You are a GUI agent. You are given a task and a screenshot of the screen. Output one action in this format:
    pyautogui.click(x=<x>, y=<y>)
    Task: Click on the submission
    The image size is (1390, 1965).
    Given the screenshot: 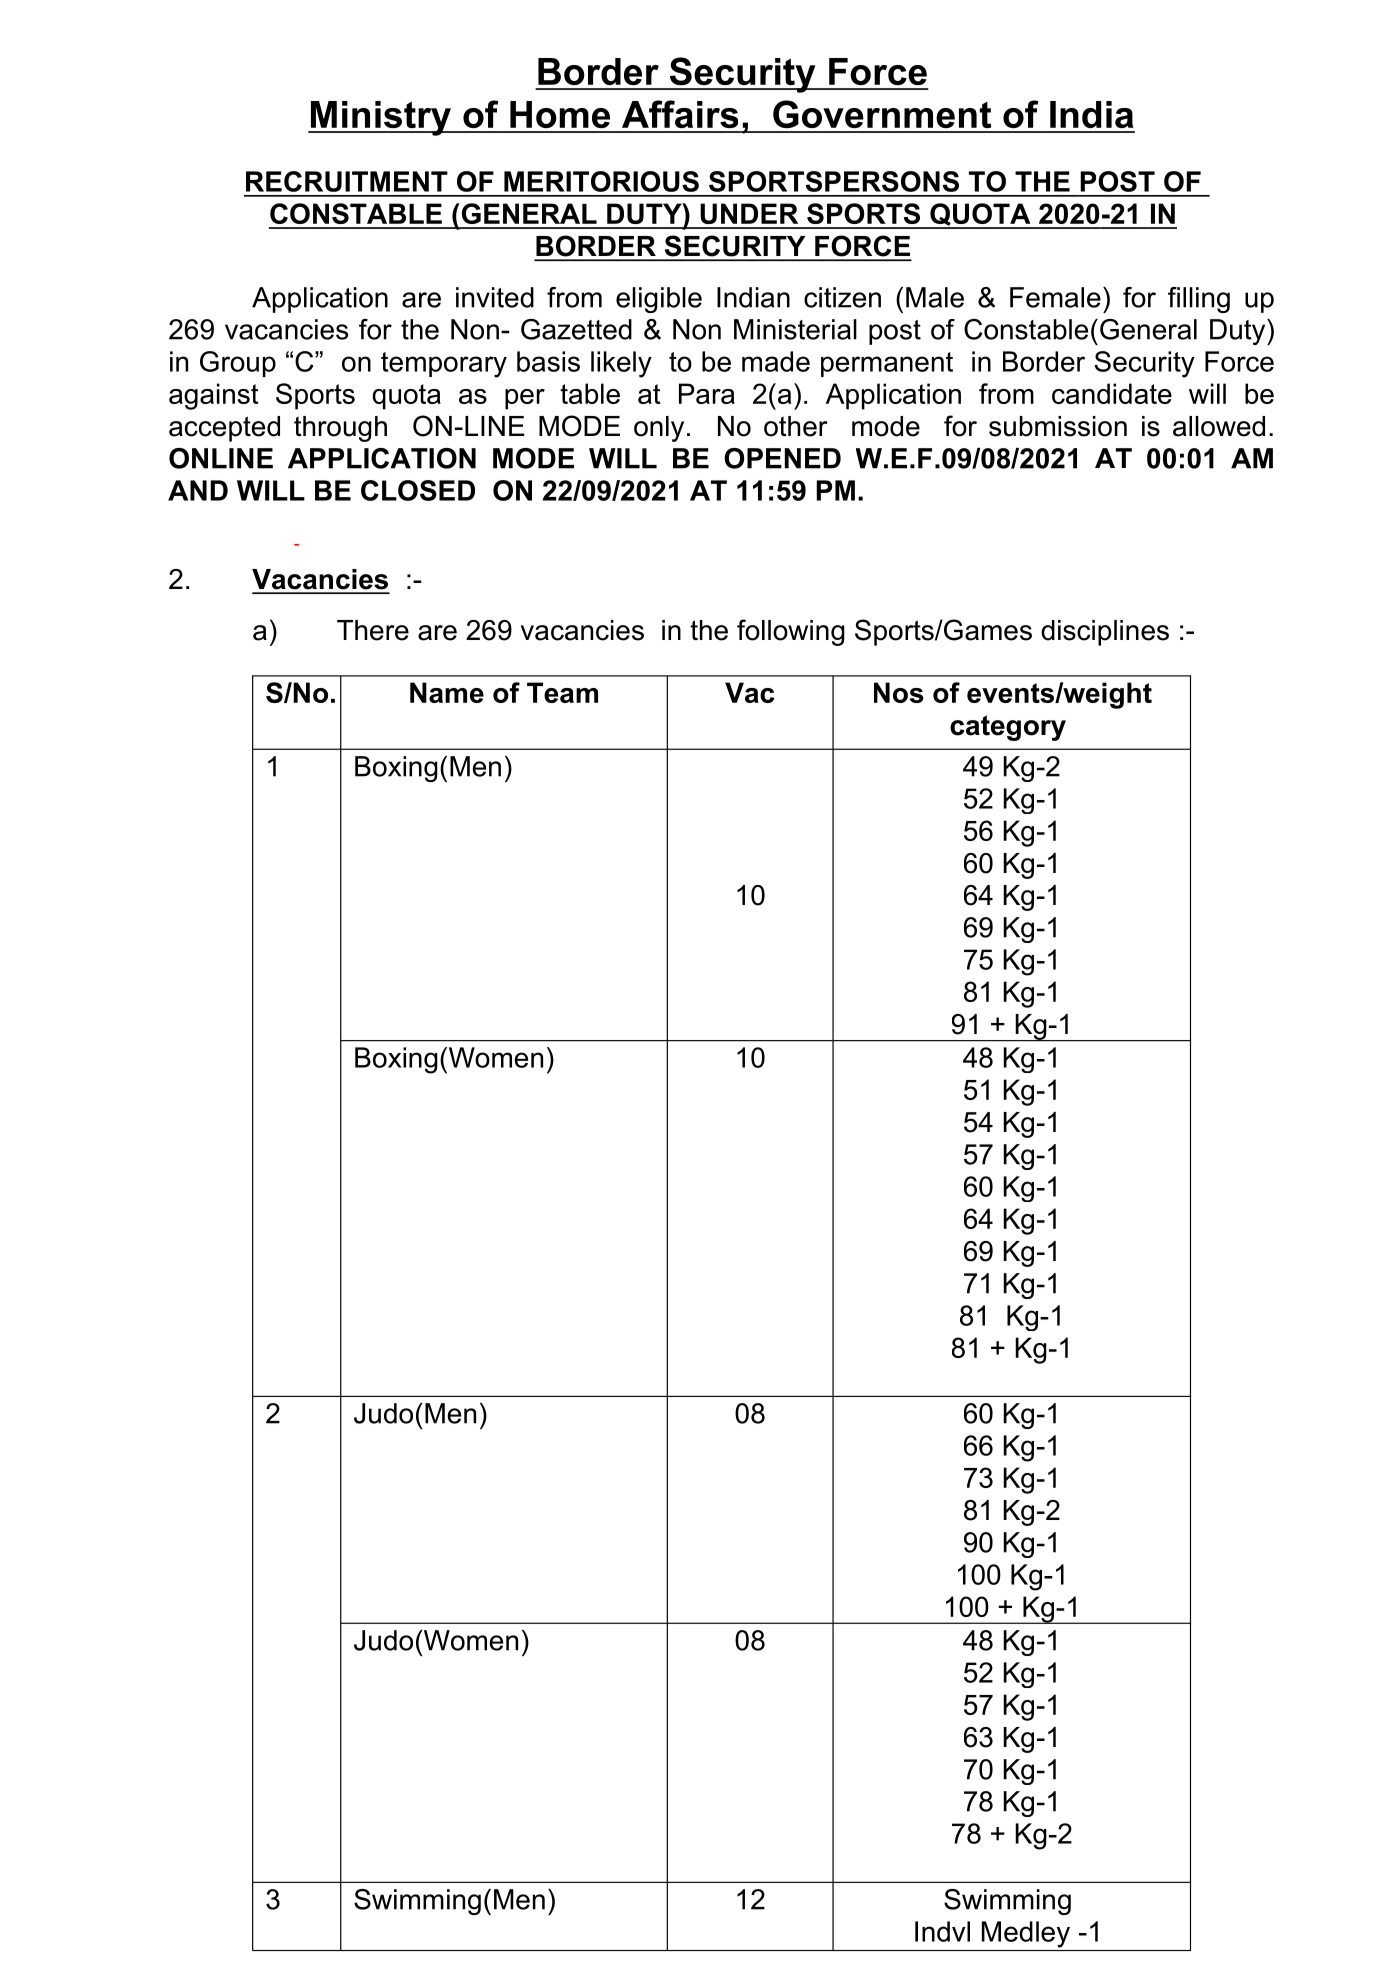 What is the action you would take?
    pyautogui.click(x=1058, y=426)
